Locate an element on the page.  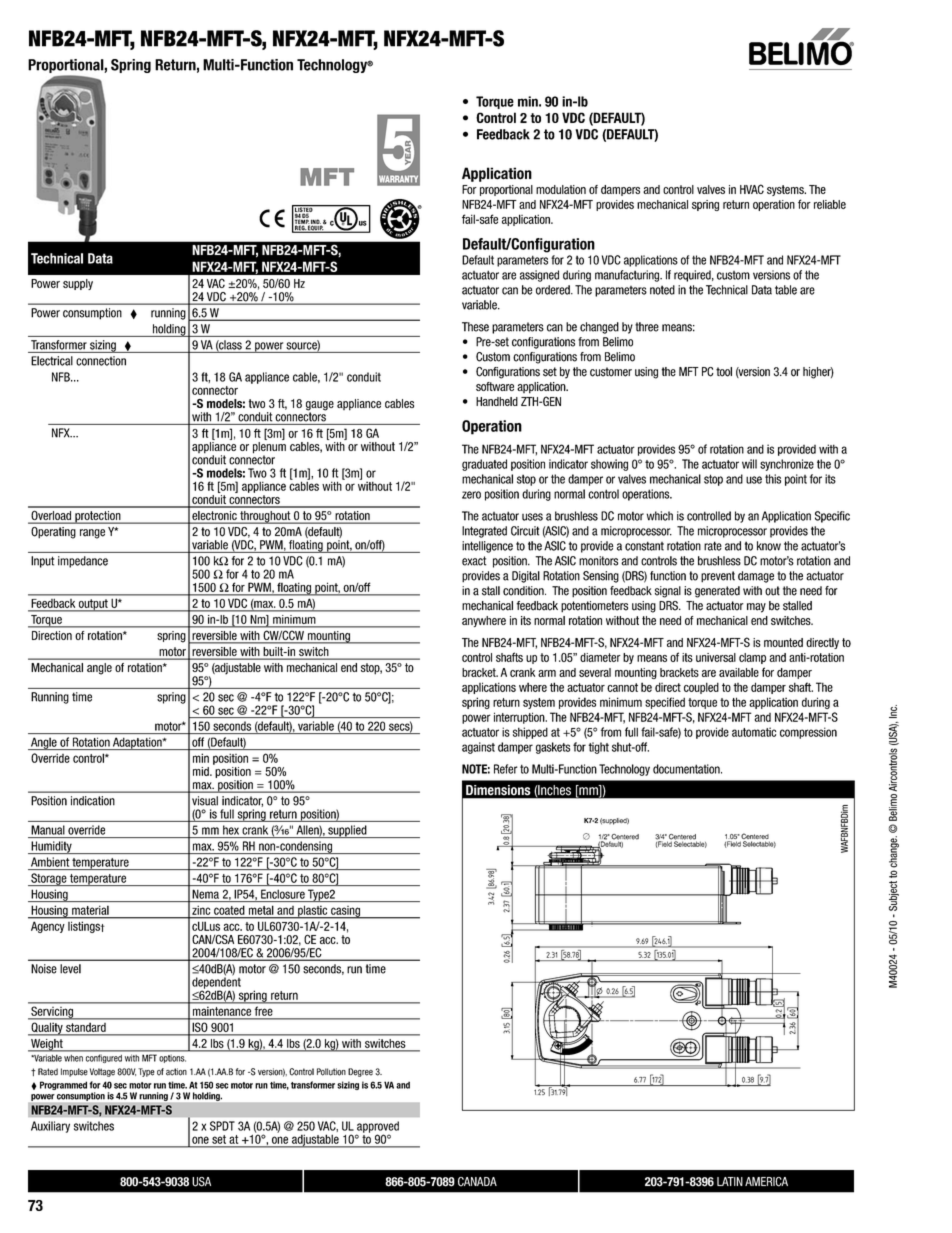
supply is located at coordinates (78, 284).
